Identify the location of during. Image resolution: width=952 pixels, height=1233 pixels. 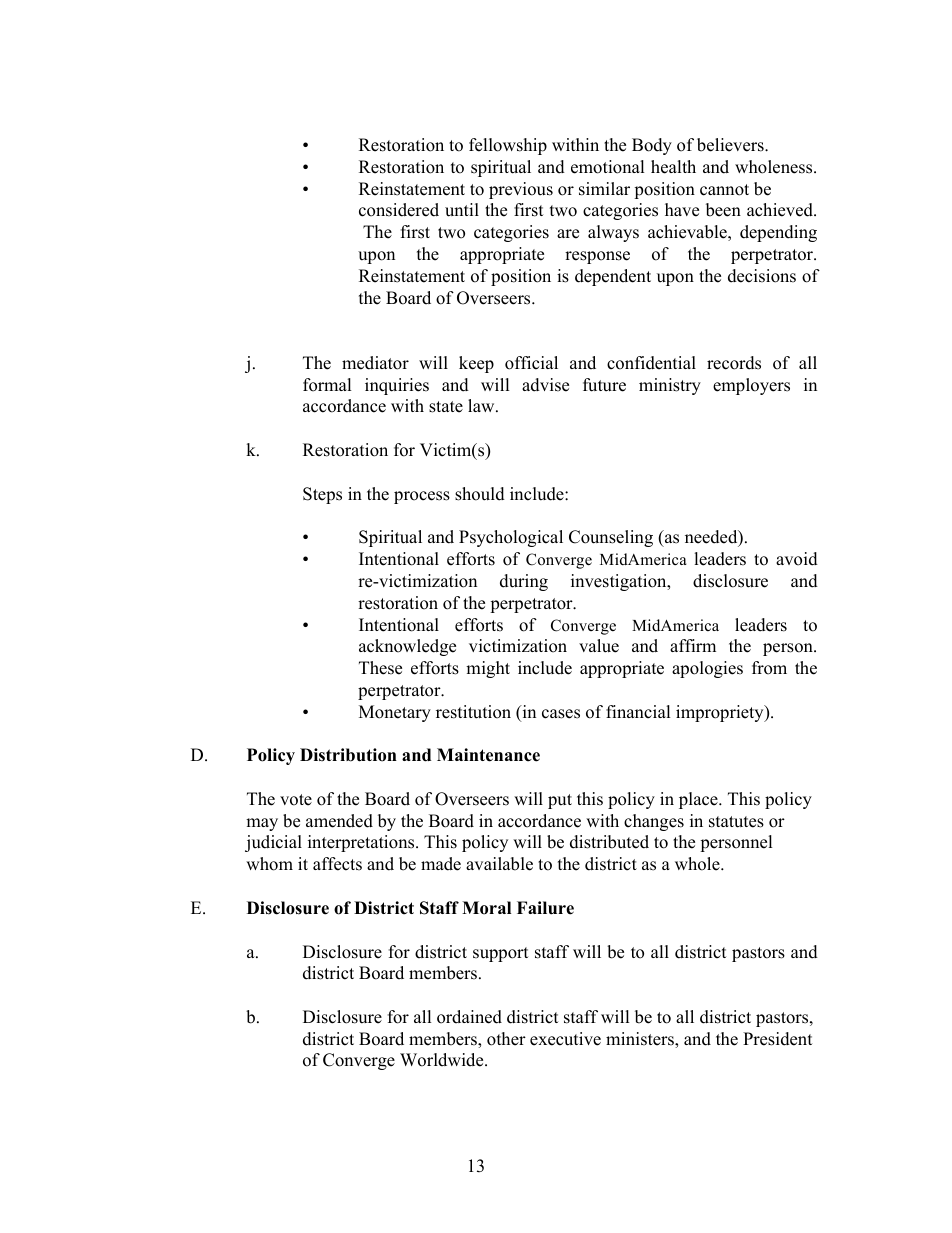
(524, 582).
